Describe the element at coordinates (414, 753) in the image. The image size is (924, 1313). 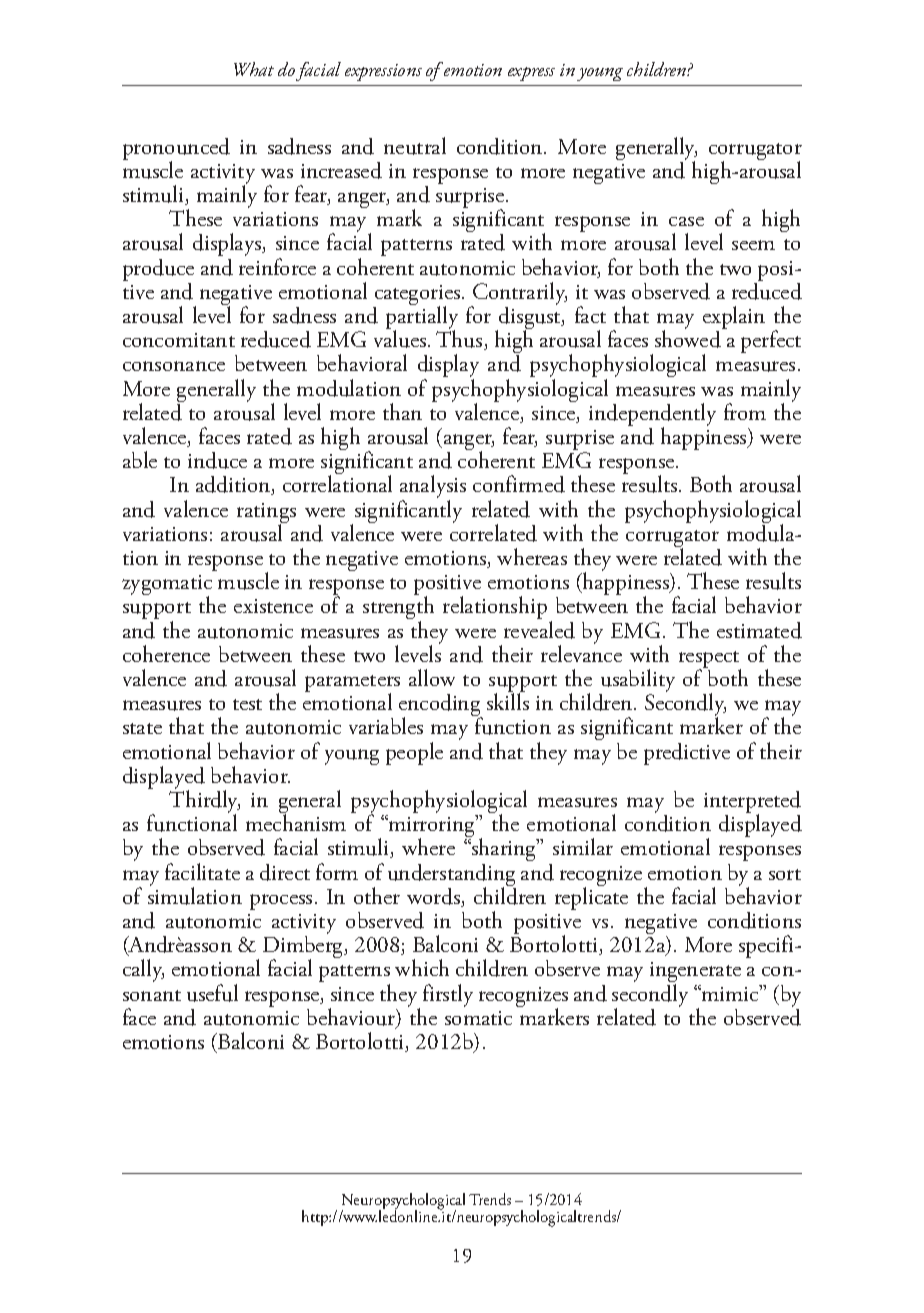
I see `people` at that location.
